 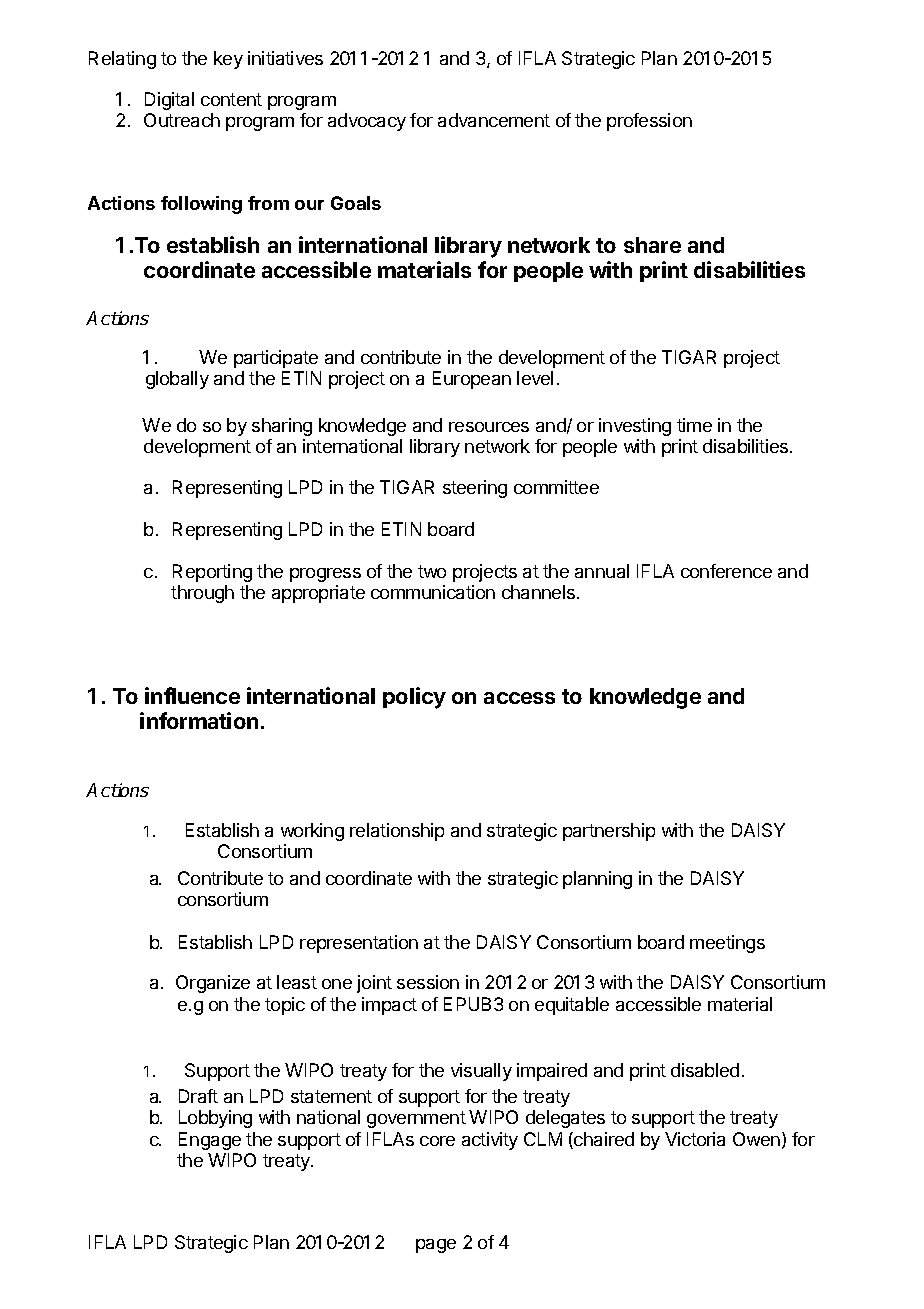 I want to click on Digital, so click(x=169, y=101).
